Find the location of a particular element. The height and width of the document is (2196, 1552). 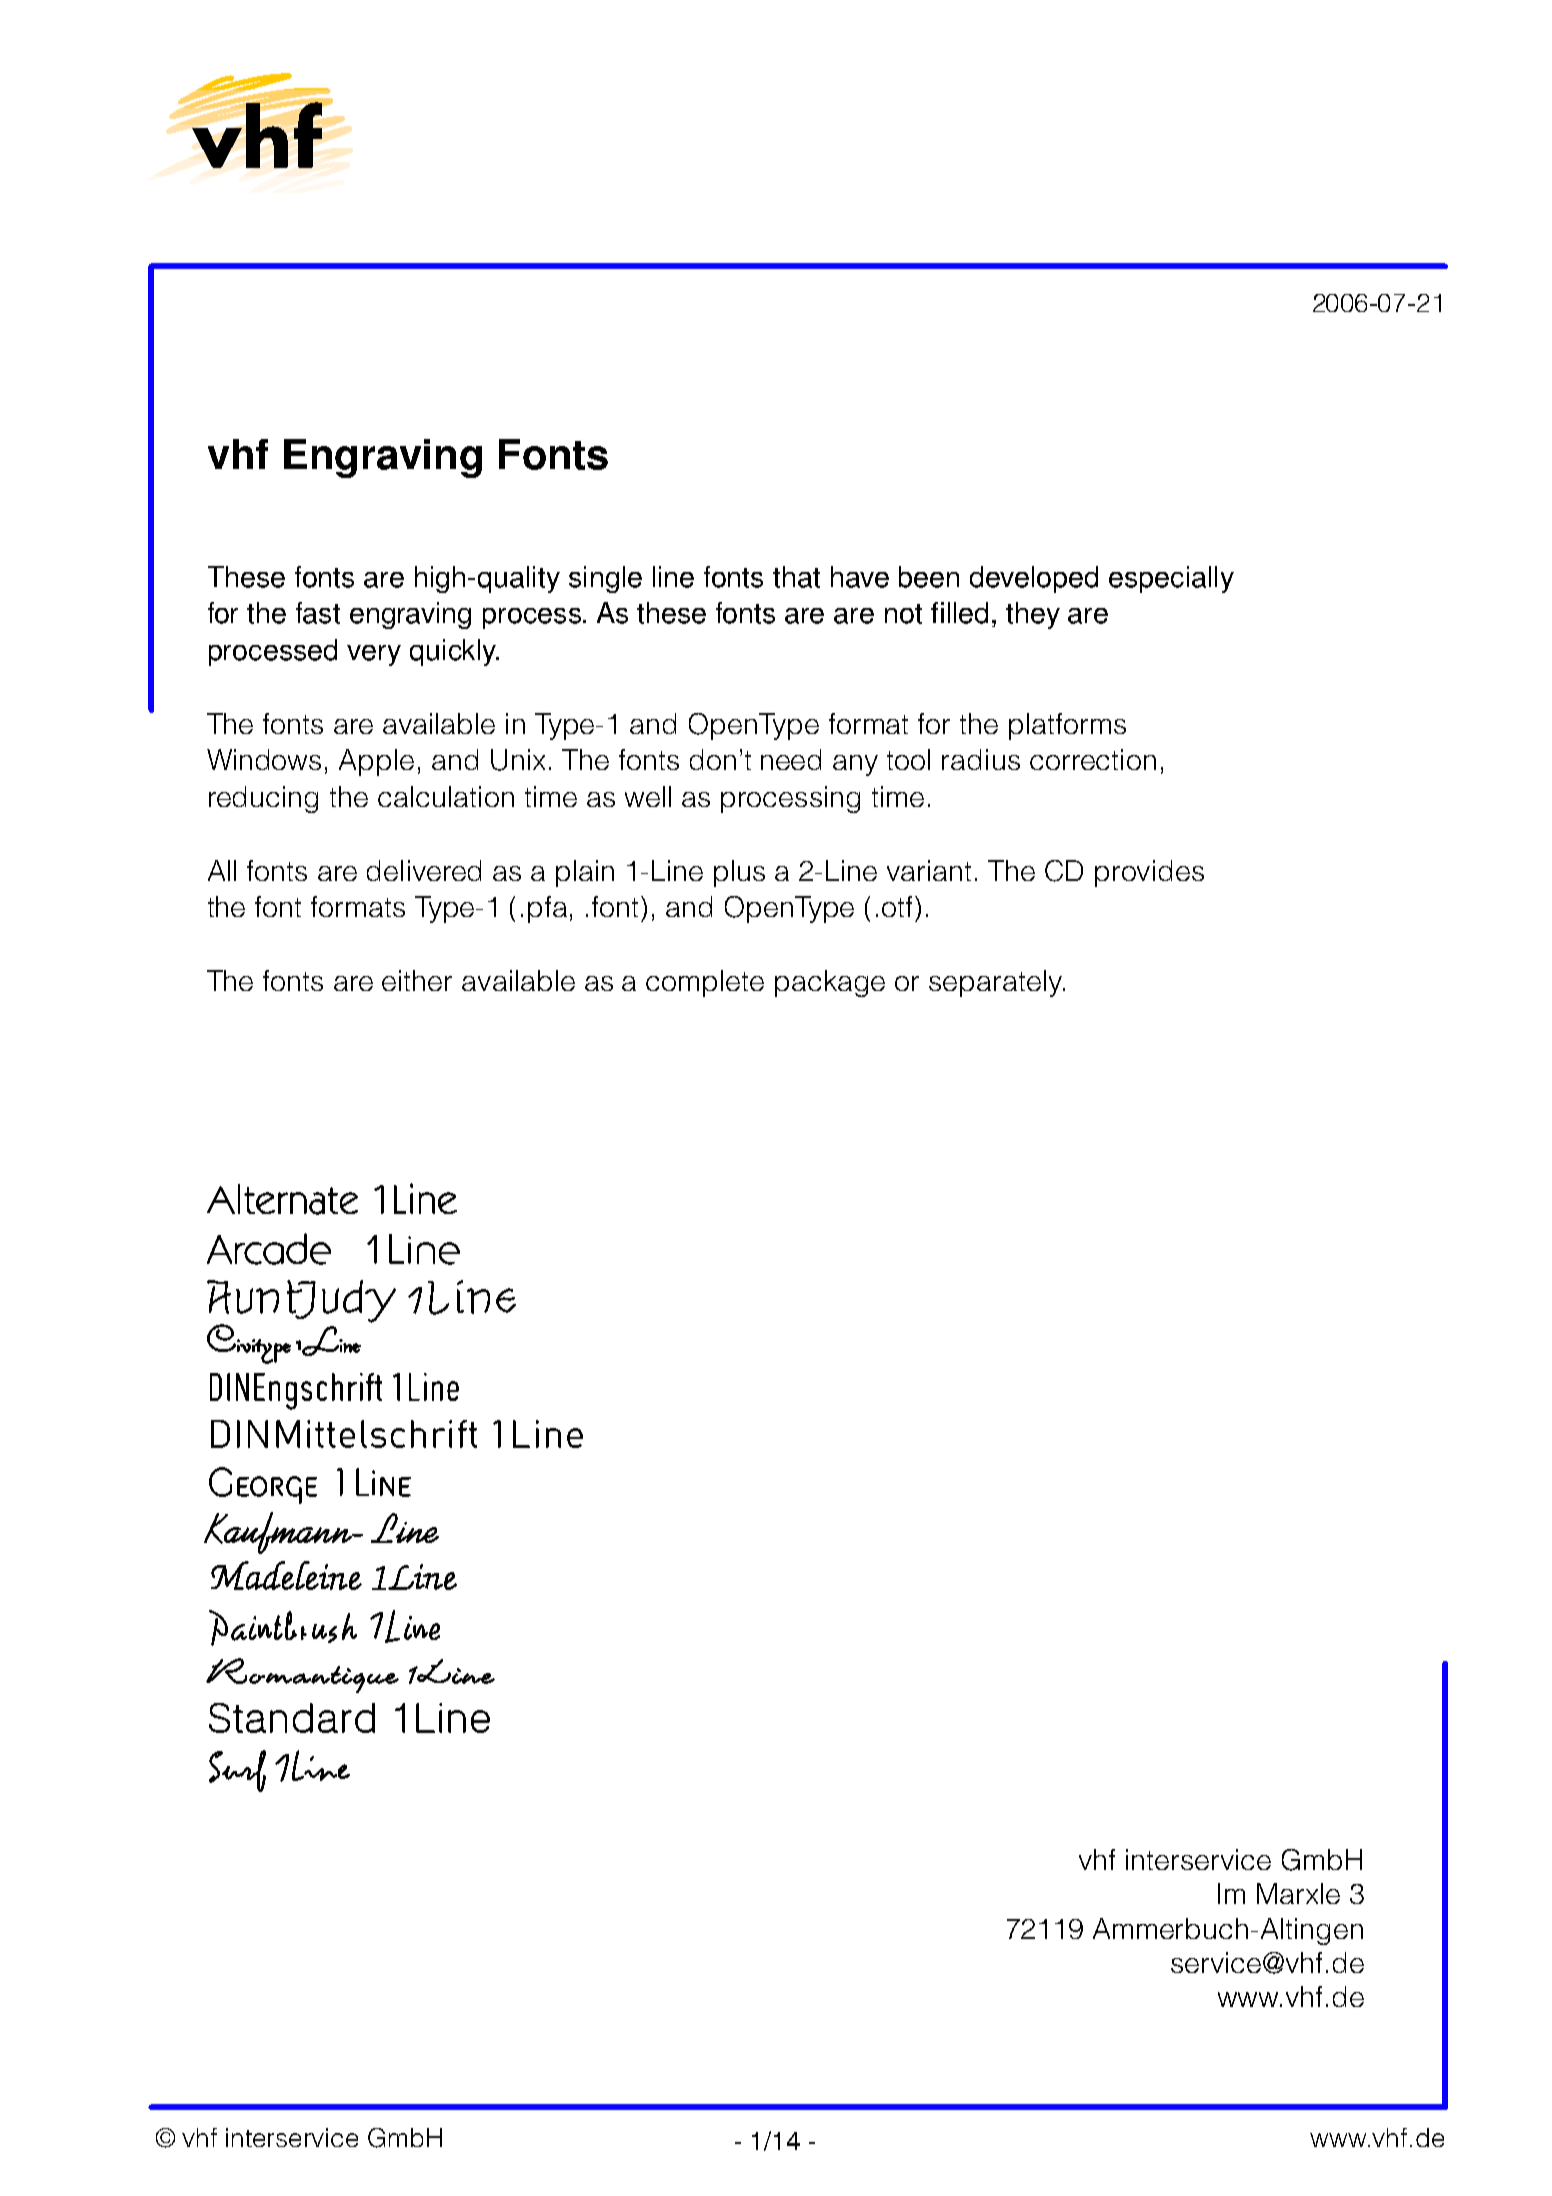

either is located at coordinates (417, 980).
